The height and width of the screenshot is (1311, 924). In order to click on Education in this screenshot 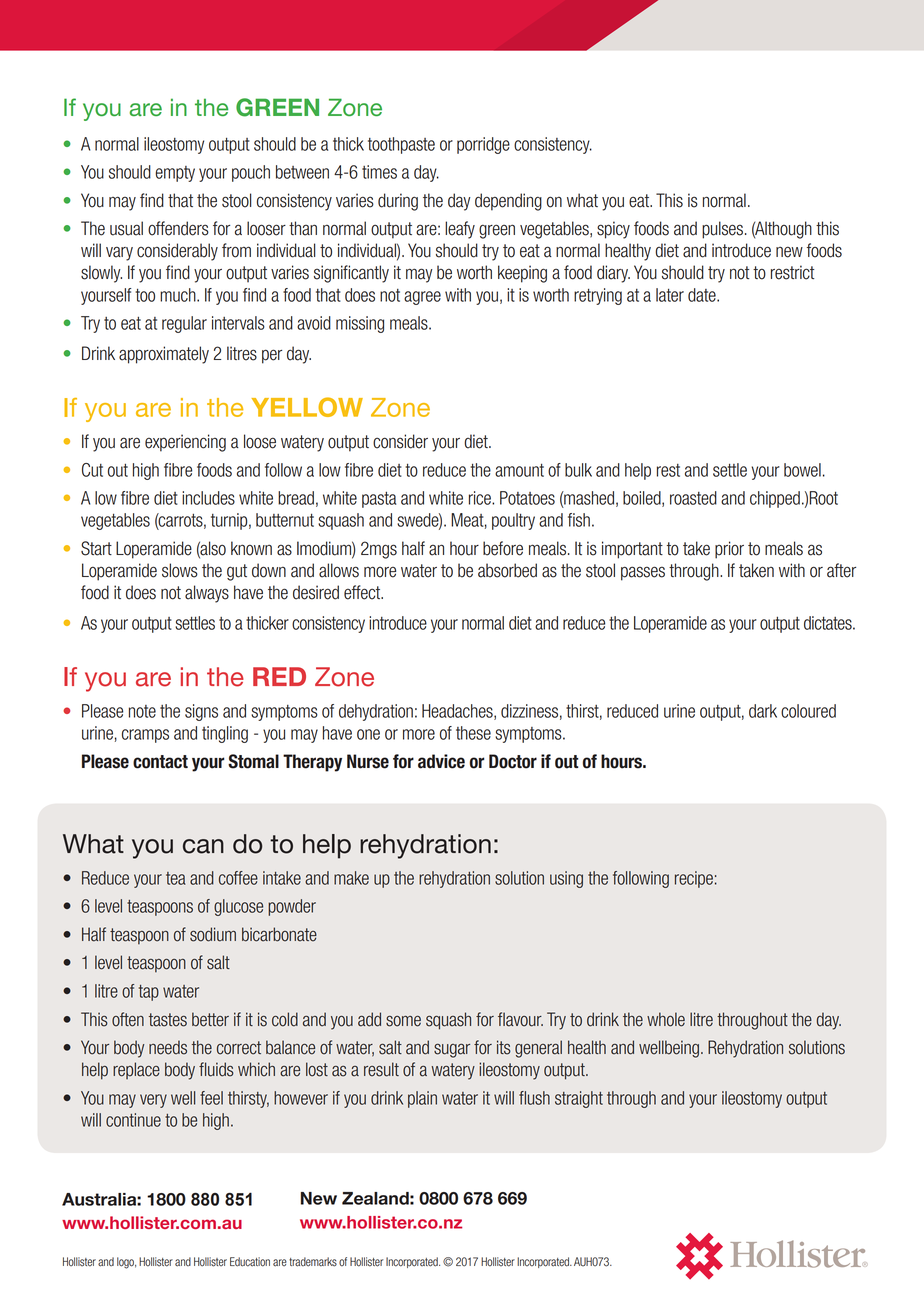, I will do `click(250, 1262)`.
